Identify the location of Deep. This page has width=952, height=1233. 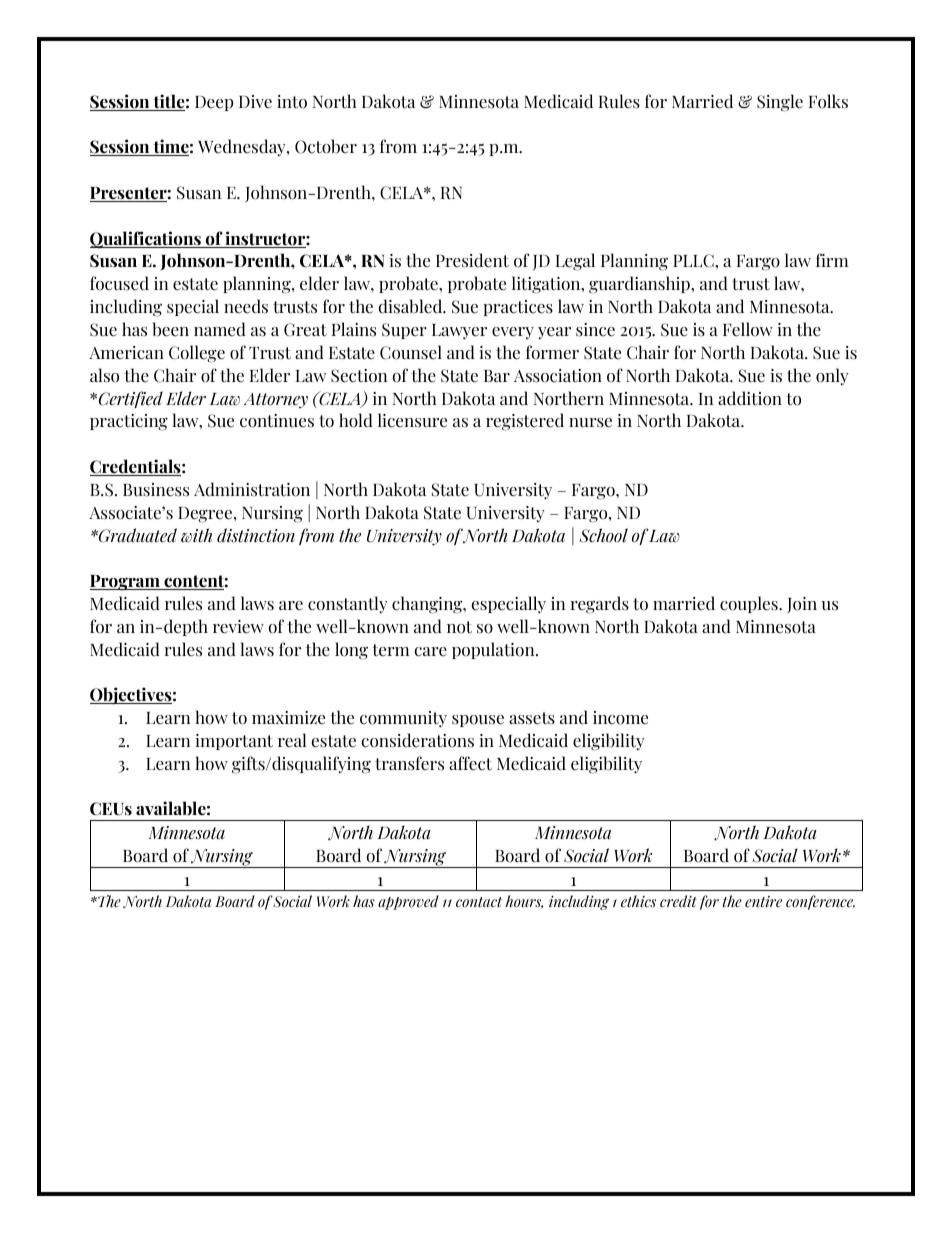
(214, 103).
